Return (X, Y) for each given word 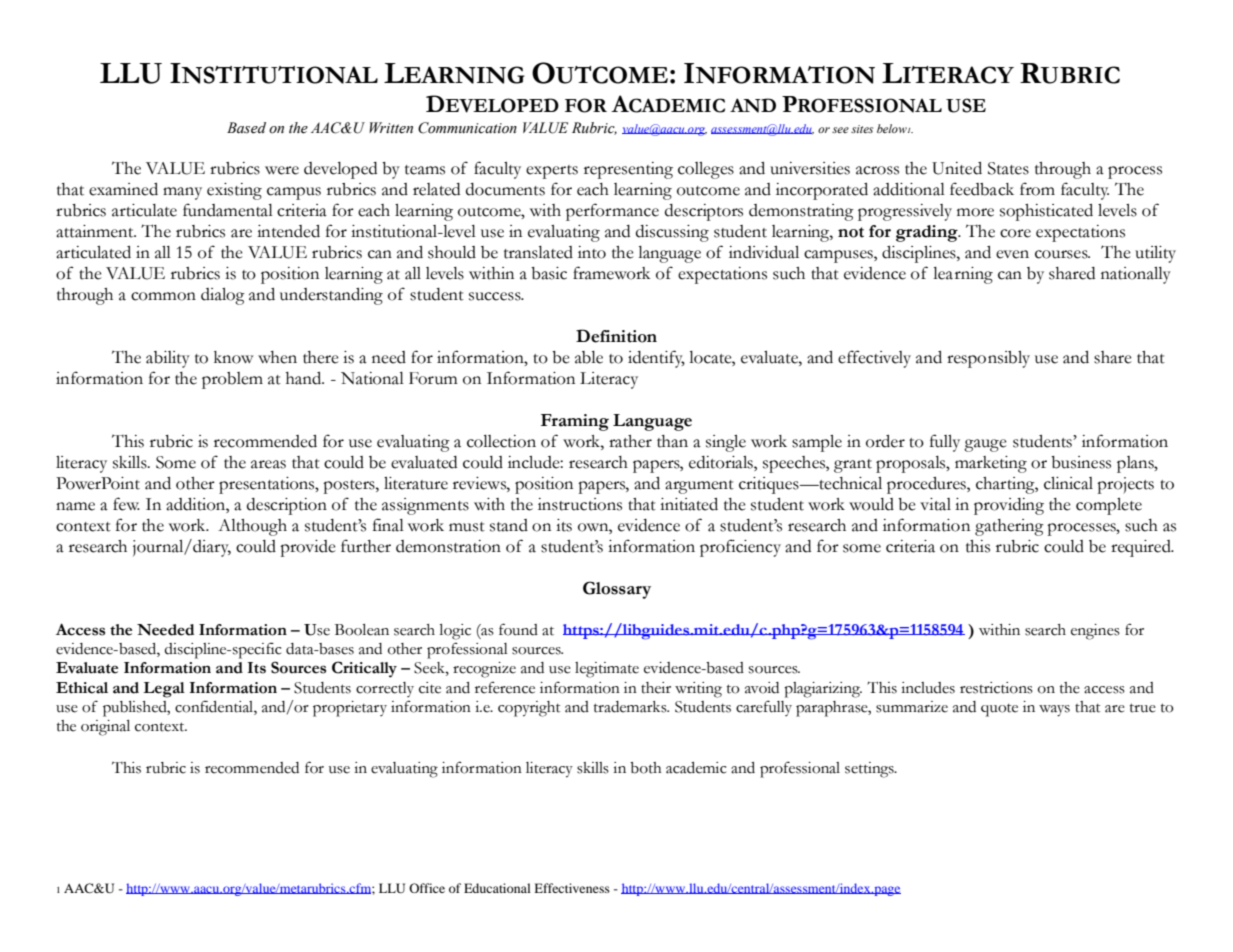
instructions (580, 504)
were (282, 170)
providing (1009, 506)
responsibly (988, 359)
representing (628, 170)
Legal (164, 690)
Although (252, 527)
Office (427, 888)
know (233, 357)
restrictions (996, 688)
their (656, 688)
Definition (616, 336)
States (1008, 168)
